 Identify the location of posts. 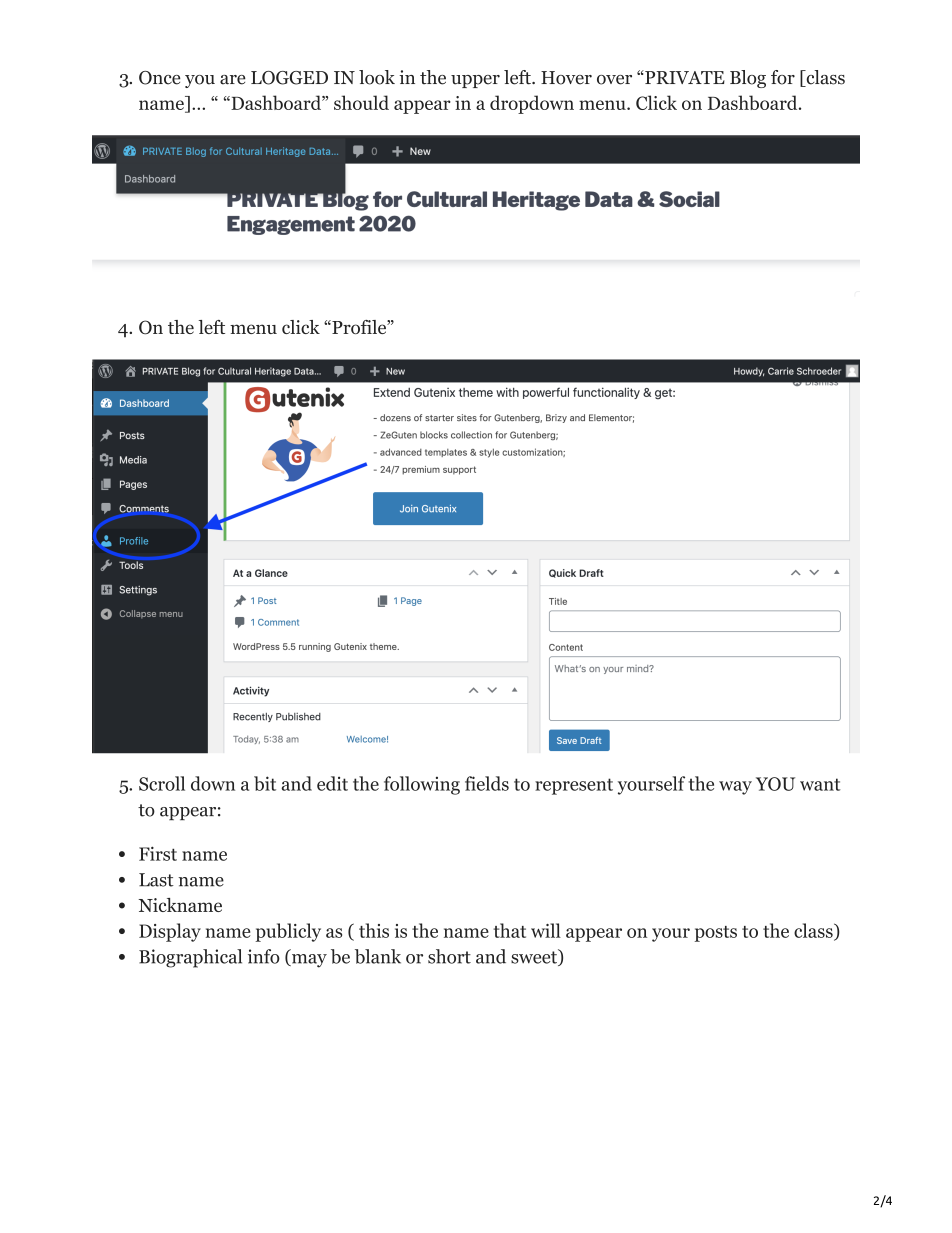
(716, 934).
